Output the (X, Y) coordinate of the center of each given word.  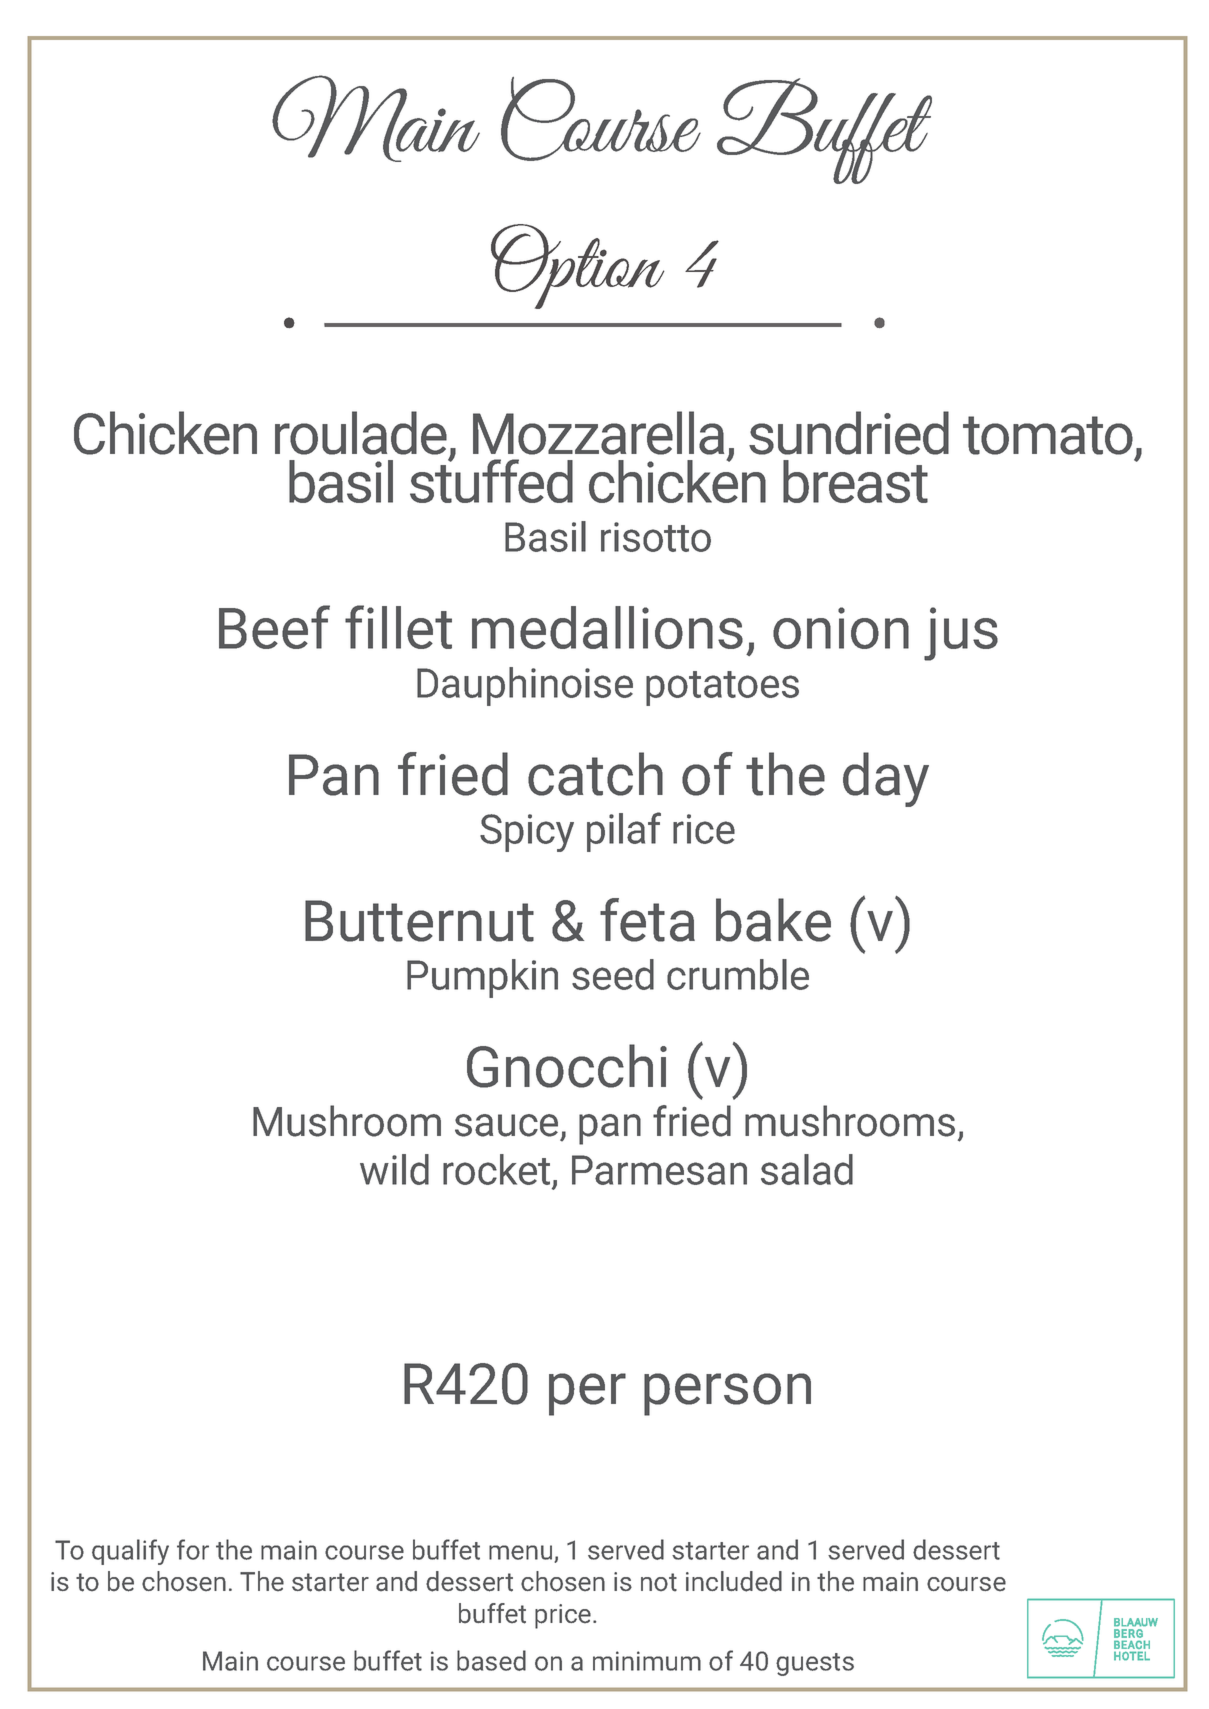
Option (577, 266)
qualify (130, 1552)
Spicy (527, 833)
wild (394, 1169)
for (193, 1549)
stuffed (491, 480)
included (734, 1581)
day (886, 779)
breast (855, 481)
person (727, 1394)
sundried (849, 433)
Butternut (419, 921)
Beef (274, 627)
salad (807, 1169)
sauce (506, 1125)
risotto (656, 537)
